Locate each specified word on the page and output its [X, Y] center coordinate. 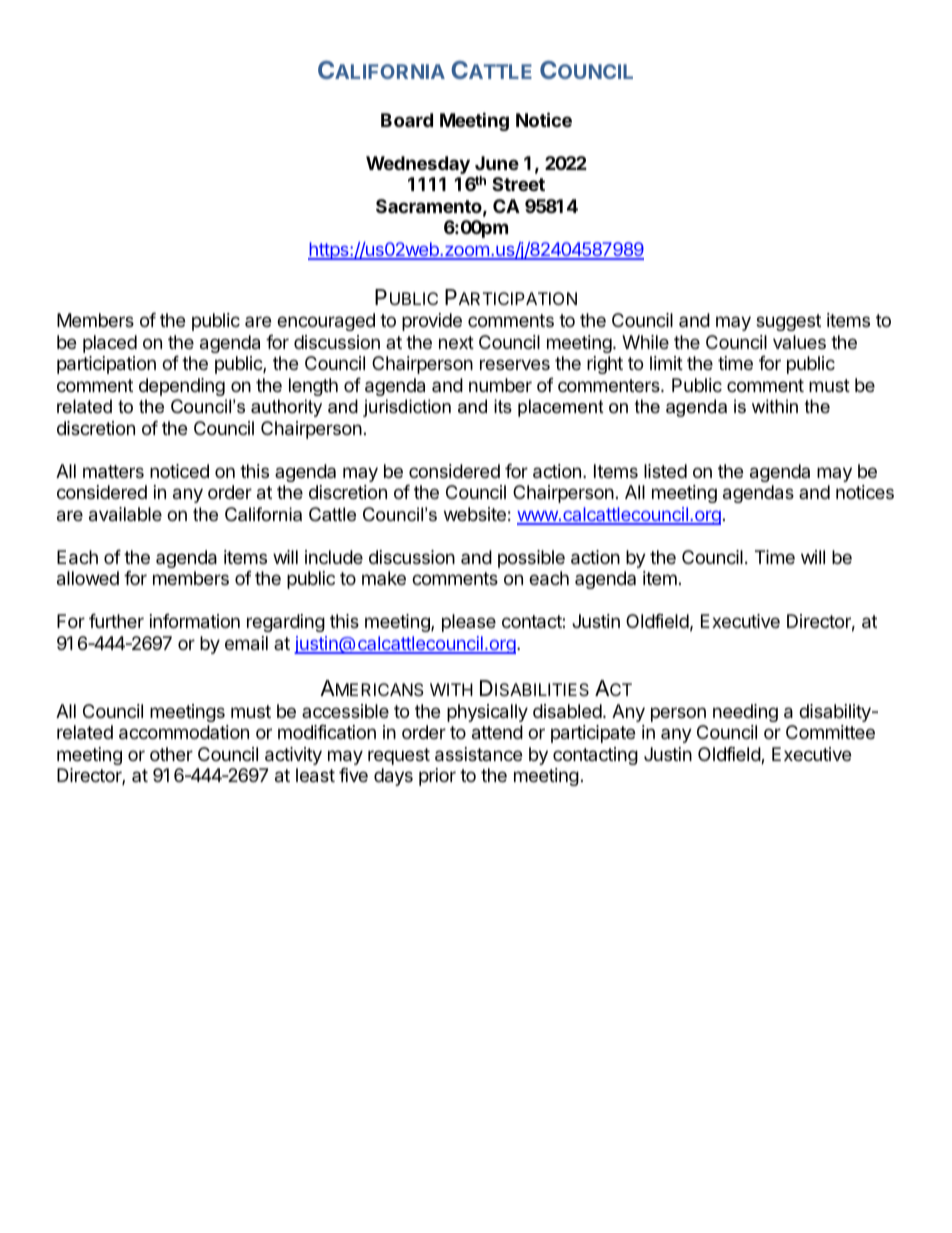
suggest [788, 322]
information [195, 621]
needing [745, 713]
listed [665, 471]
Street [518, 184]
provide [432, 322]
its [503, 406]
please [469, 623]
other [171, 754]
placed [110, 344]
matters [113, 471]
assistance [478, 754]
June [497, 163]
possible [531, 559]
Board [407, 120]
